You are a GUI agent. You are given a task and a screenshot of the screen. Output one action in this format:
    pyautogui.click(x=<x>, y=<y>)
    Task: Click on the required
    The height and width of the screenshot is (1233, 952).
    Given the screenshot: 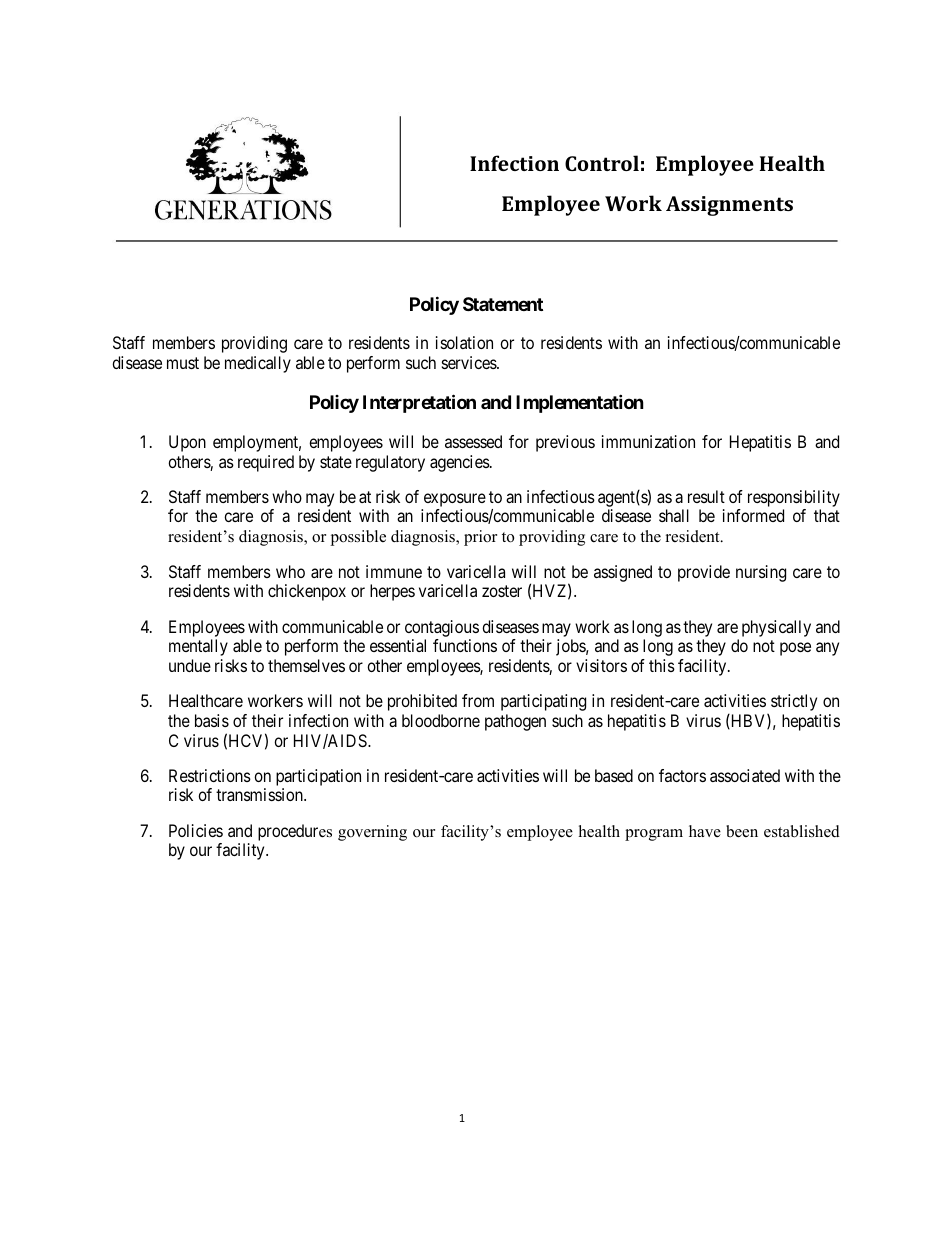 What is the action you would take?
    pyautogui.click(x=266, y=463)
